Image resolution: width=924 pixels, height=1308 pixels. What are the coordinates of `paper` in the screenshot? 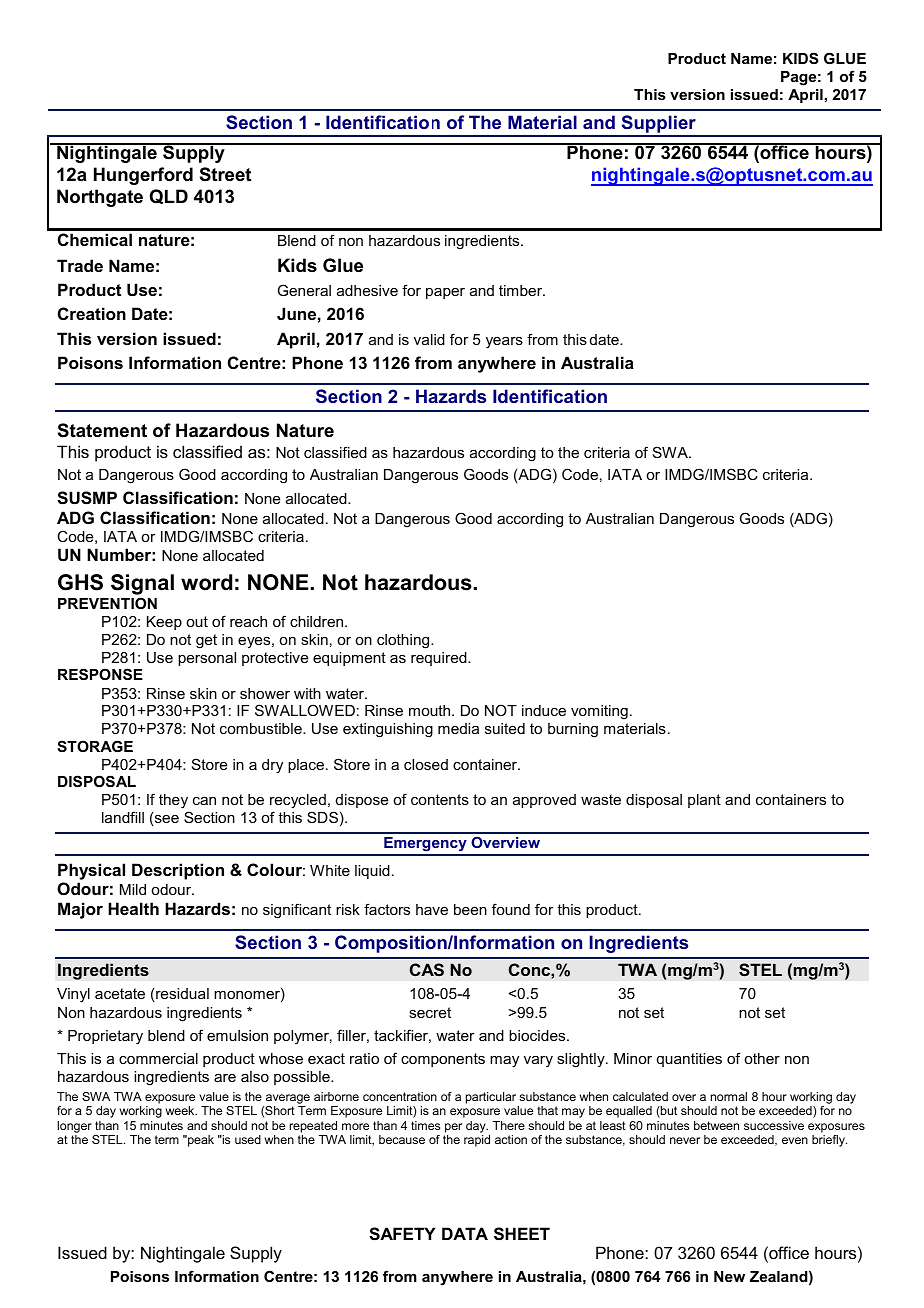 It's located at (445, 293).
